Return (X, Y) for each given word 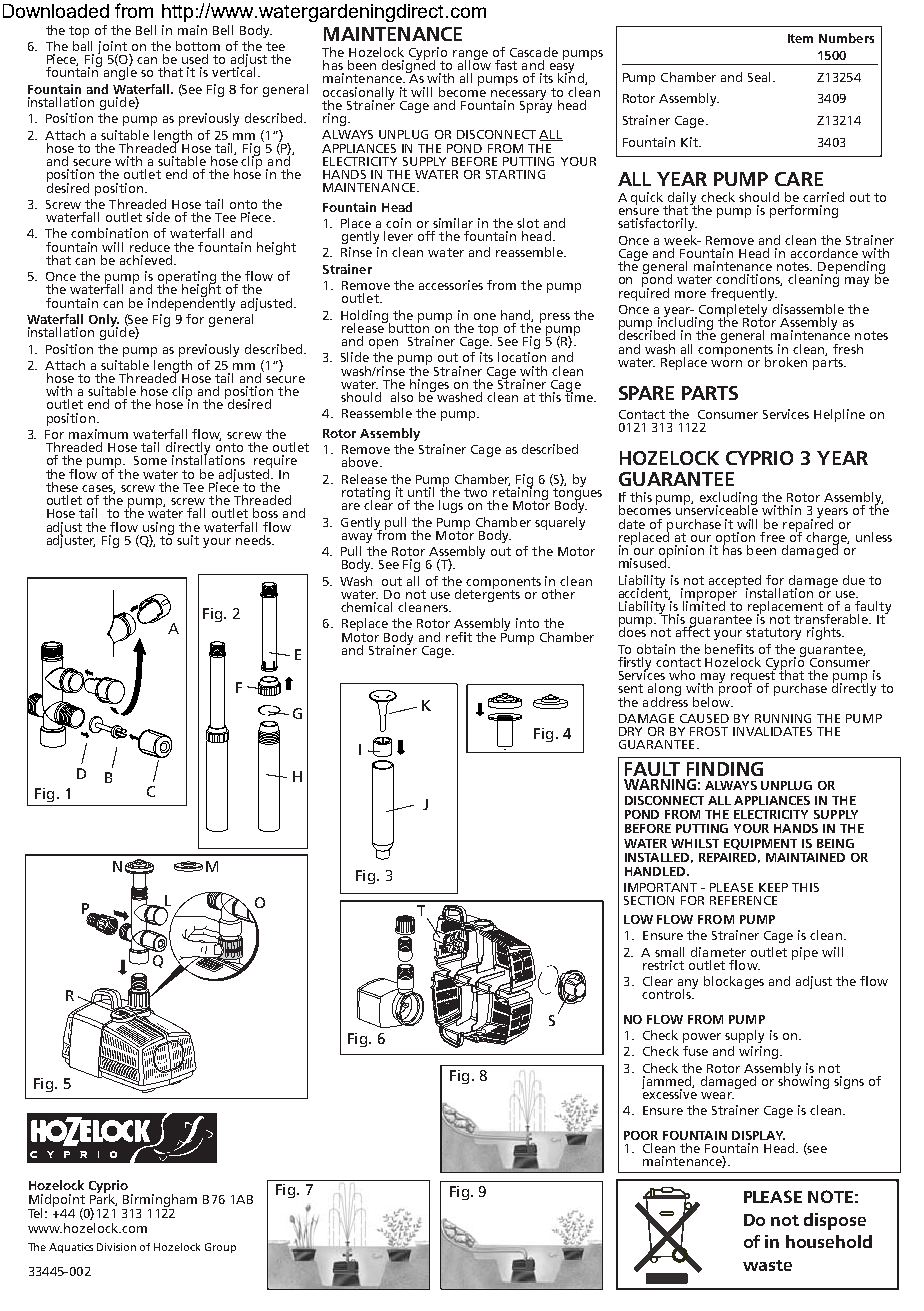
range (470, 56)
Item (800, 38)
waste (767, 1265)
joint (112, 48)
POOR (641, 1135)
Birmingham (159, 1202)
